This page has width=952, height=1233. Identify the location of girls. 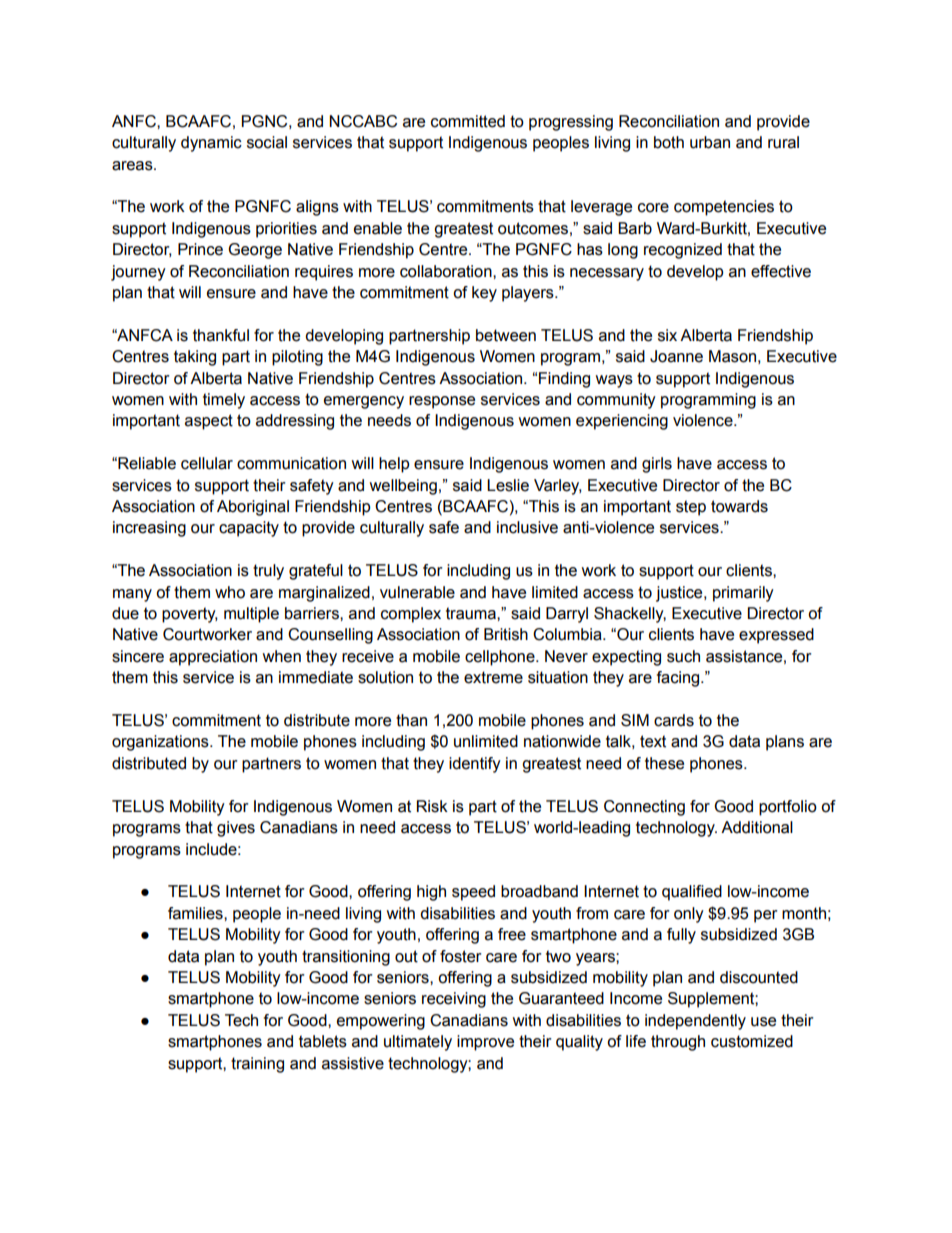
(657, 465).
